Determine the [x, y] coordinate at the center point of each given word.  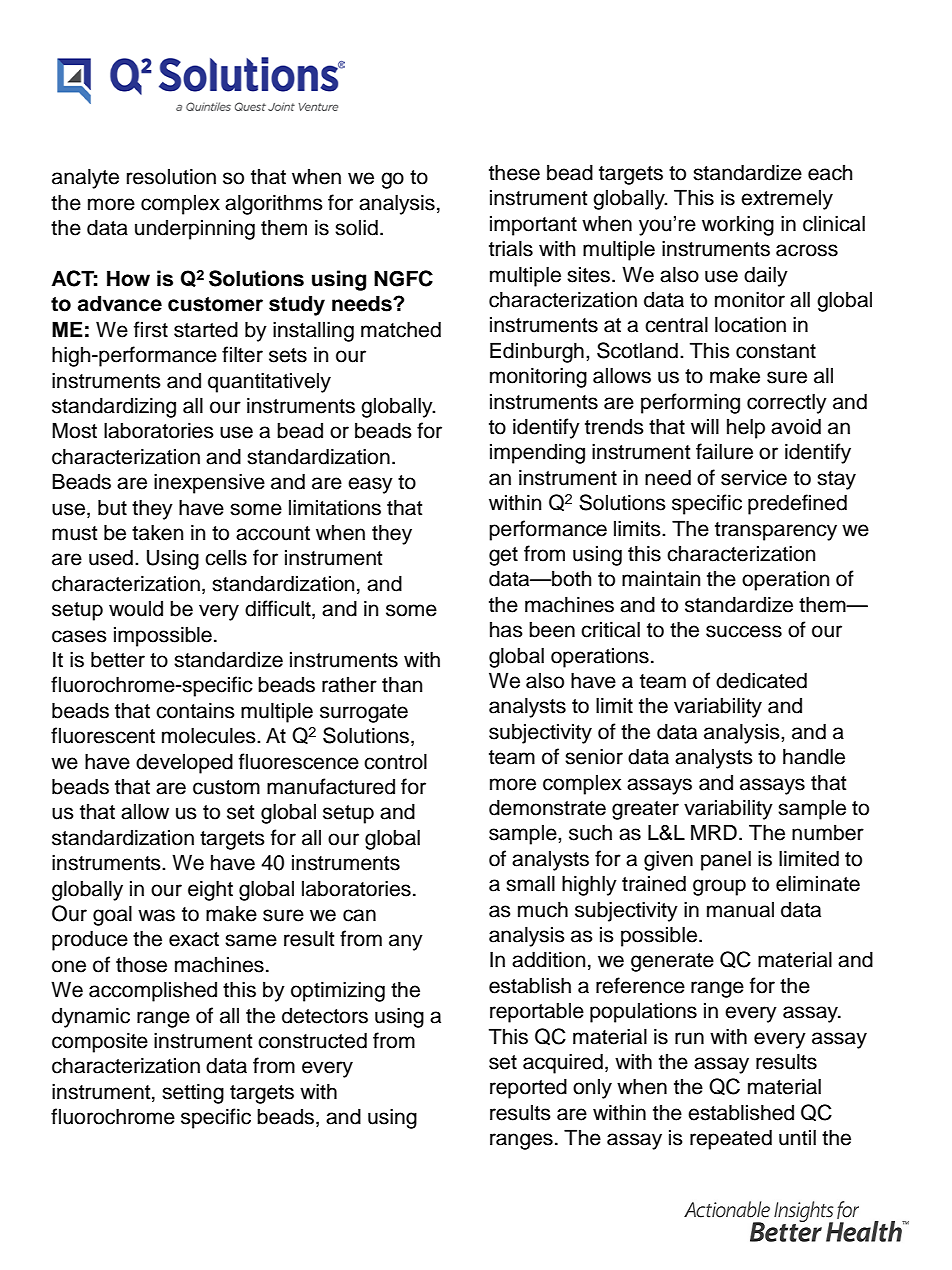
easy [370, 485]
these [514, 172]
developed [184, 763]
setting [193, 1093]
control [395, 761]
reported [528, 1088]
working [738, 225]
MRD [714, 832]
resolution [171, 176]
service [754, 477]
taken [157, 532]
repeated [731, 1139]
